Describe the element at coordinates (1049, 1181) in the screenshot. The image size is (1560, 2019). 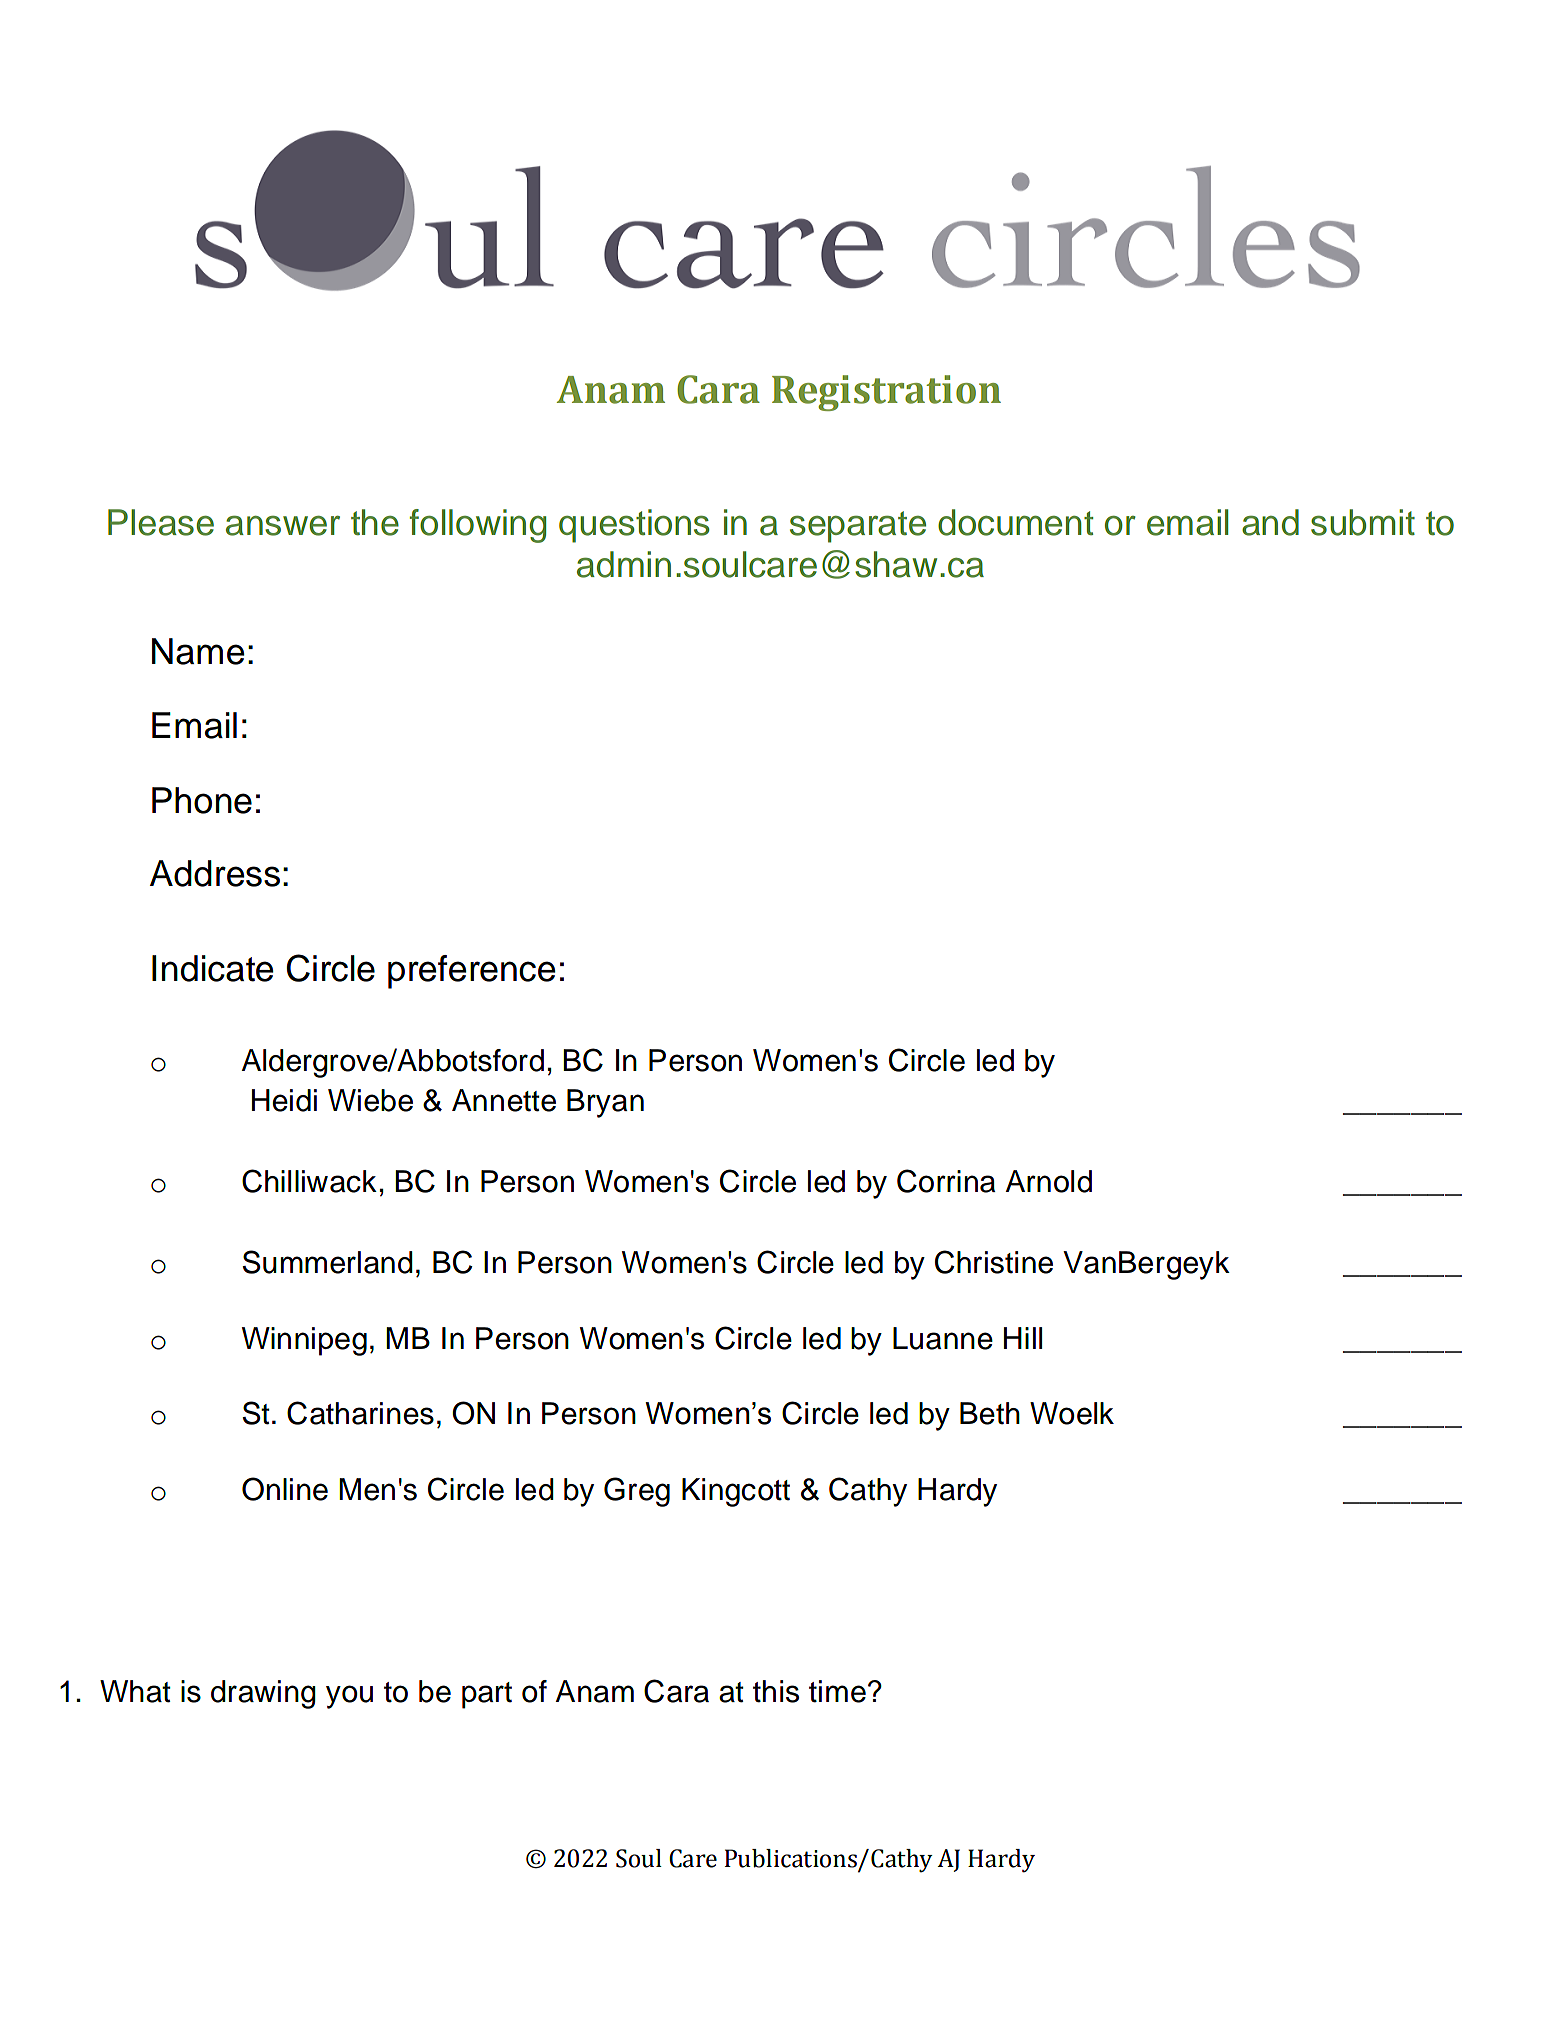
I see `Arnold` at that location.
